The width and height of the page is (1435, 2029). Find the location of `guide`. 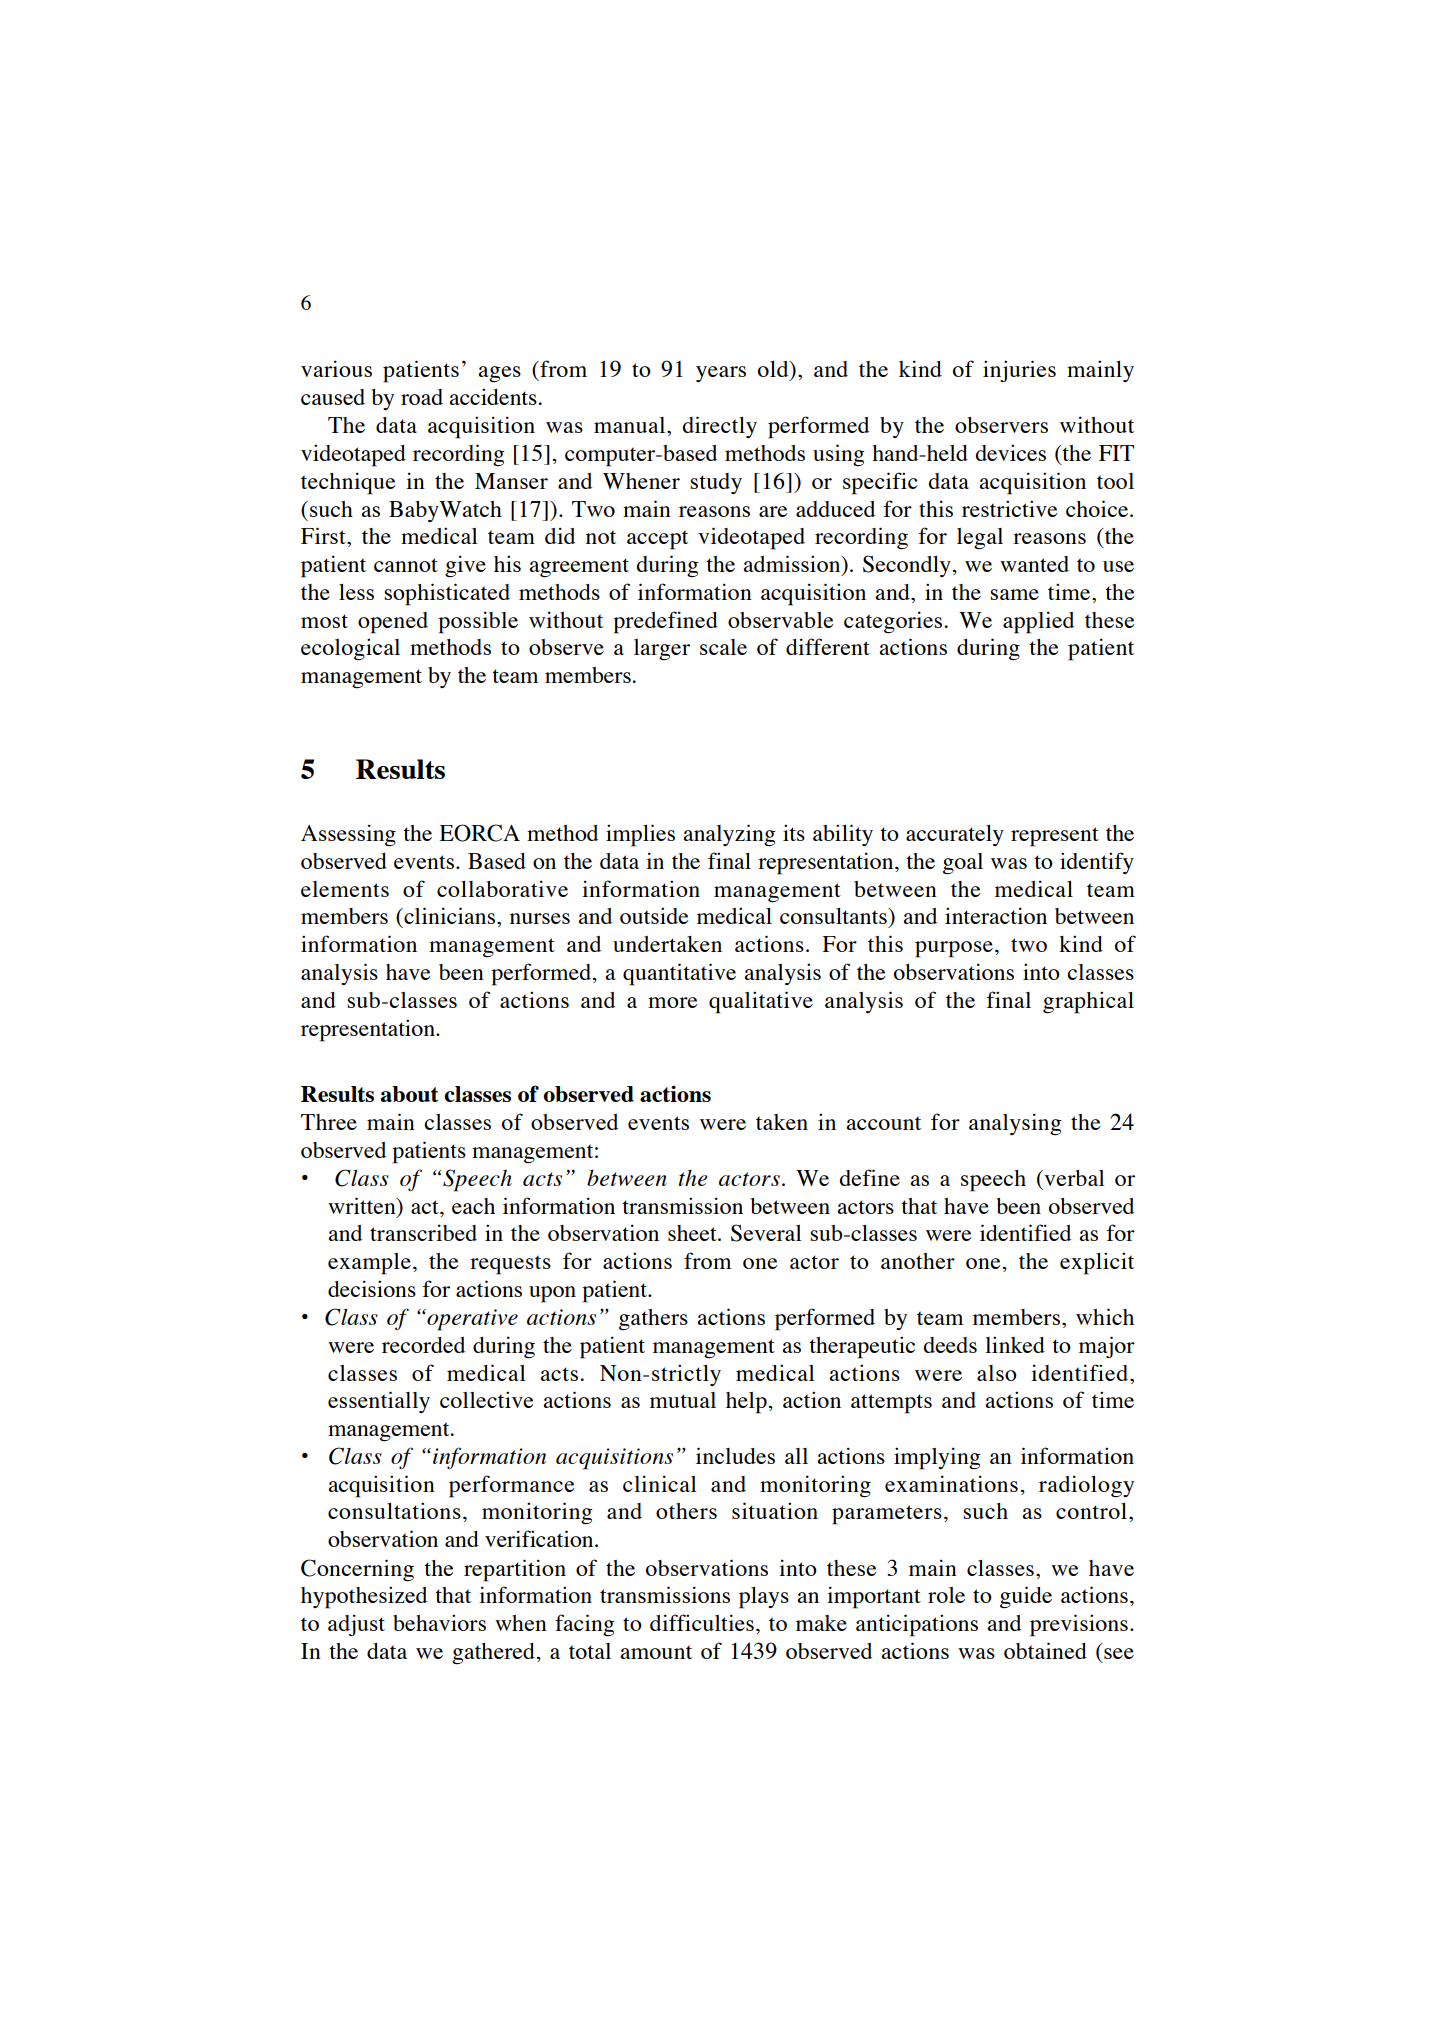

guide is located at coordinates (1026, 1597).
